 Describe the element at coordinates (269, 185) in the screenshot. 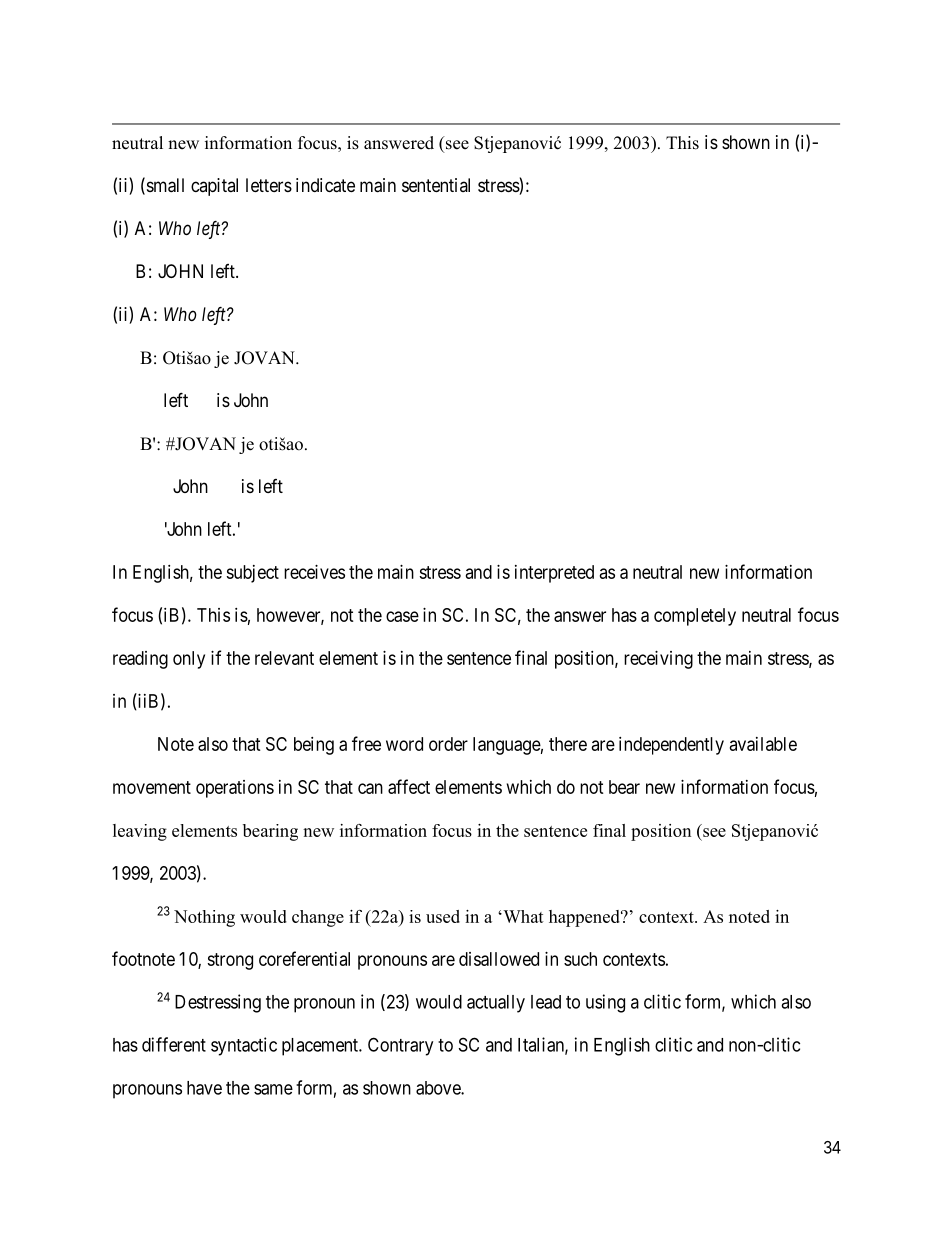

I see `letters` at that location.
